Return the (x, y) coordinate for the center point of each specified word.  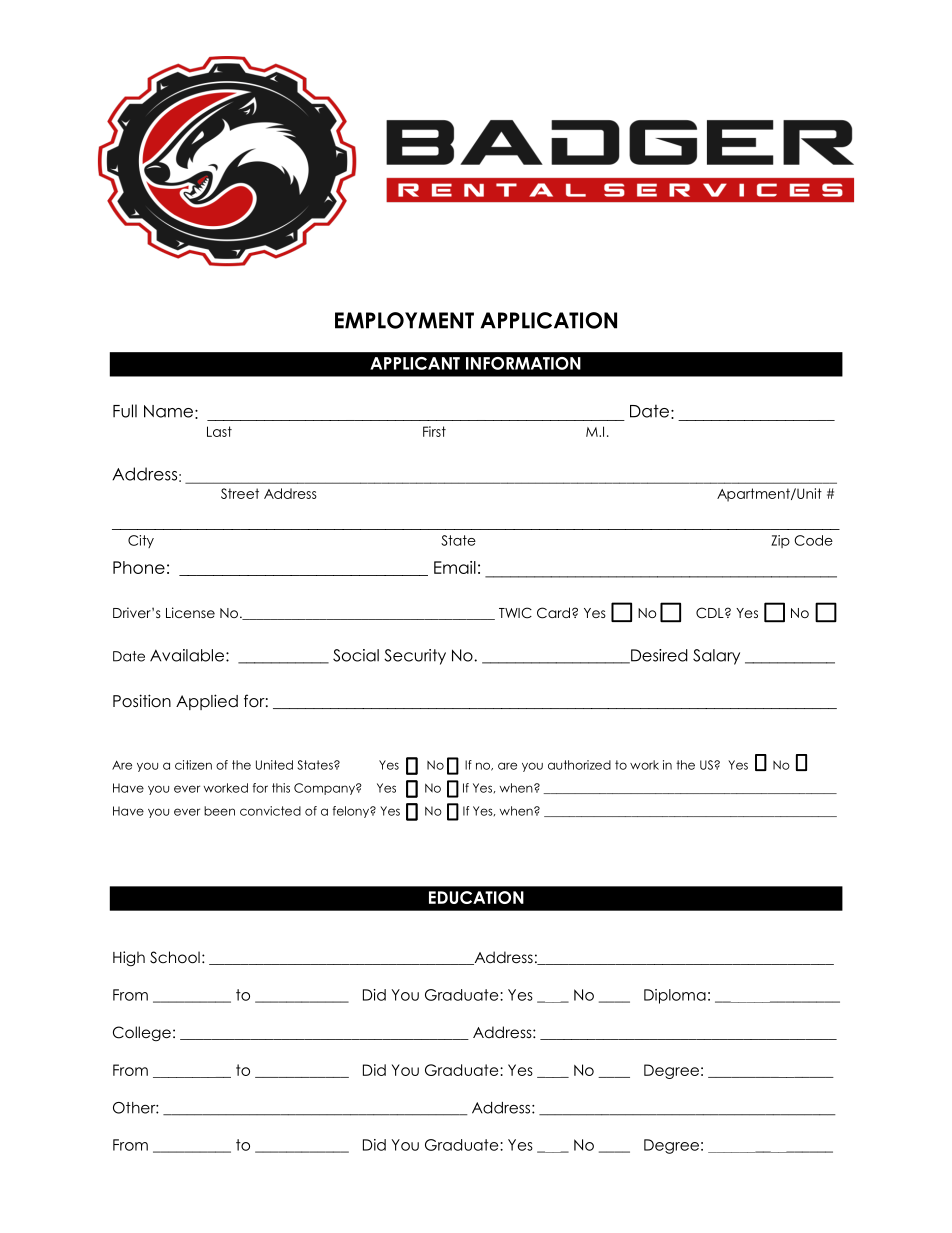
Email (455, 567)
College (142, 1033)
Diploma (675, 996)
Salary (716, 657)
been (219, 811)
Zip (780, 541)
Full (125, 411)
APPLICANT (415, 363)
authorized (579, 765)
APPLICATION (548, 320)
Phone (139, 567)
